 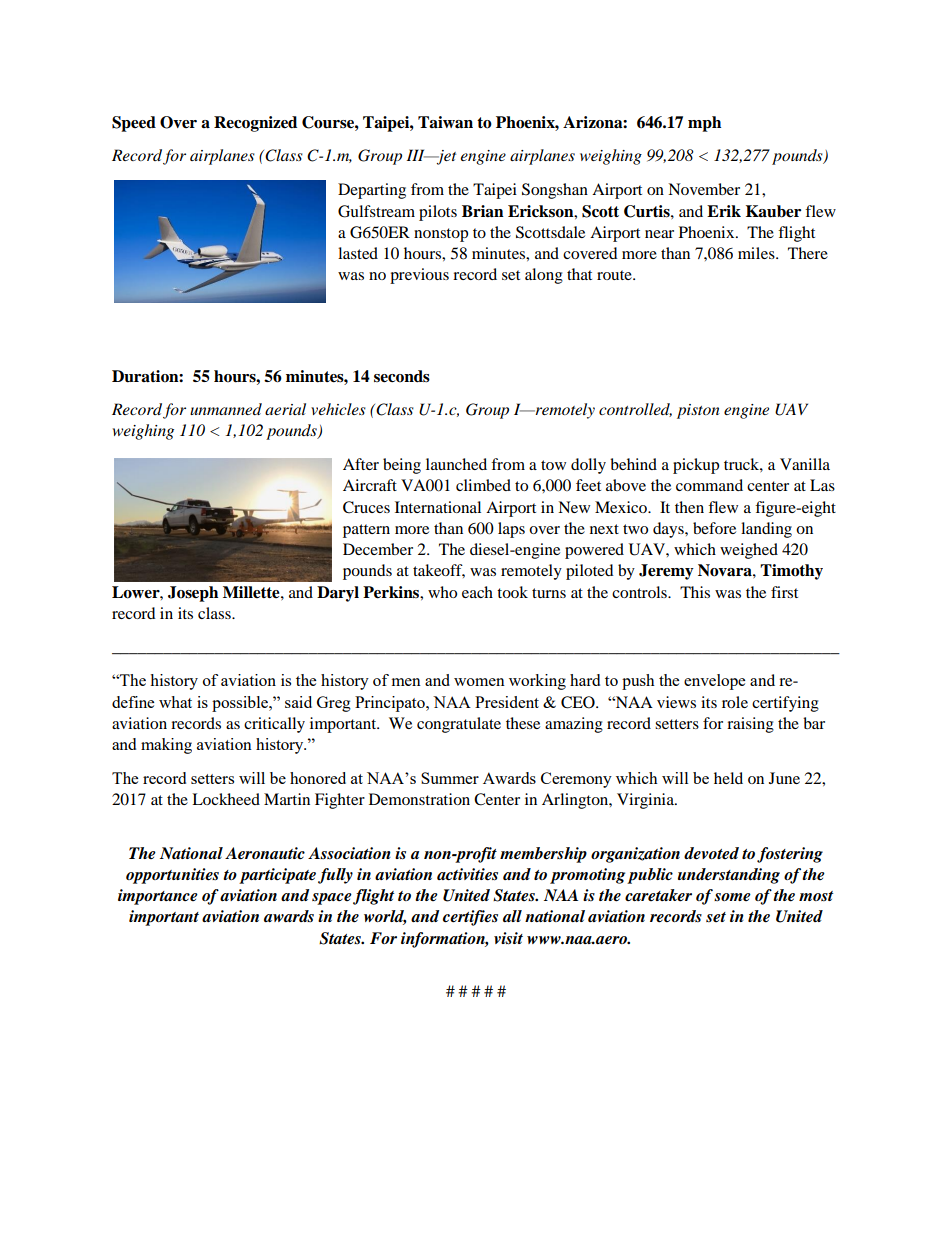 What do you see at coordinates (704, 124) in the document?
I see `mph` at bounding box center [704, 124].
